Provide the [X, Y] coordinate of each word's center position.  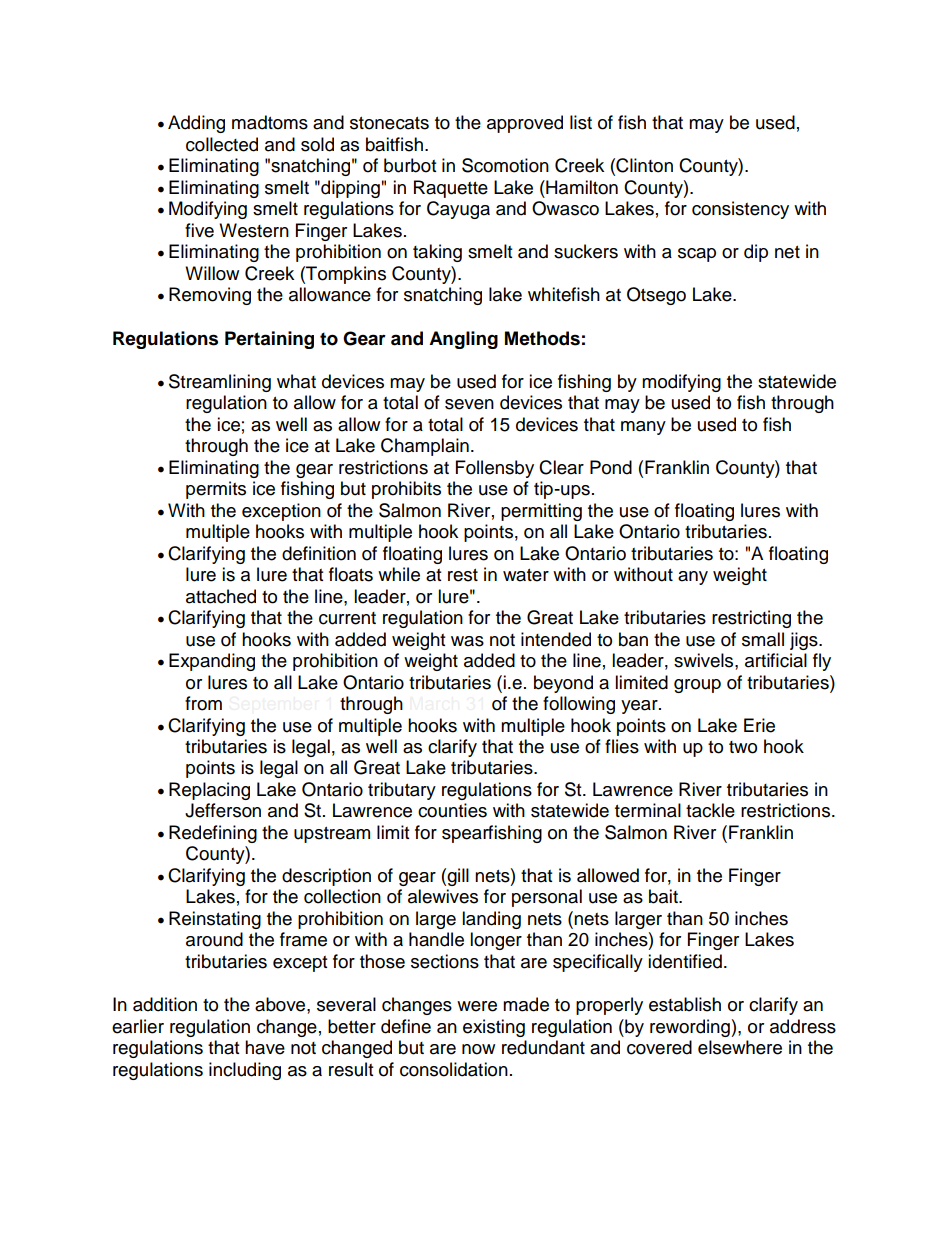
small [763, 639]
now [478, 1049]
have [265, 1047]
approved [525, 124]
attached [221, 596]
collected [222, 144]
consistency [740, 210]
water [526, 575]
